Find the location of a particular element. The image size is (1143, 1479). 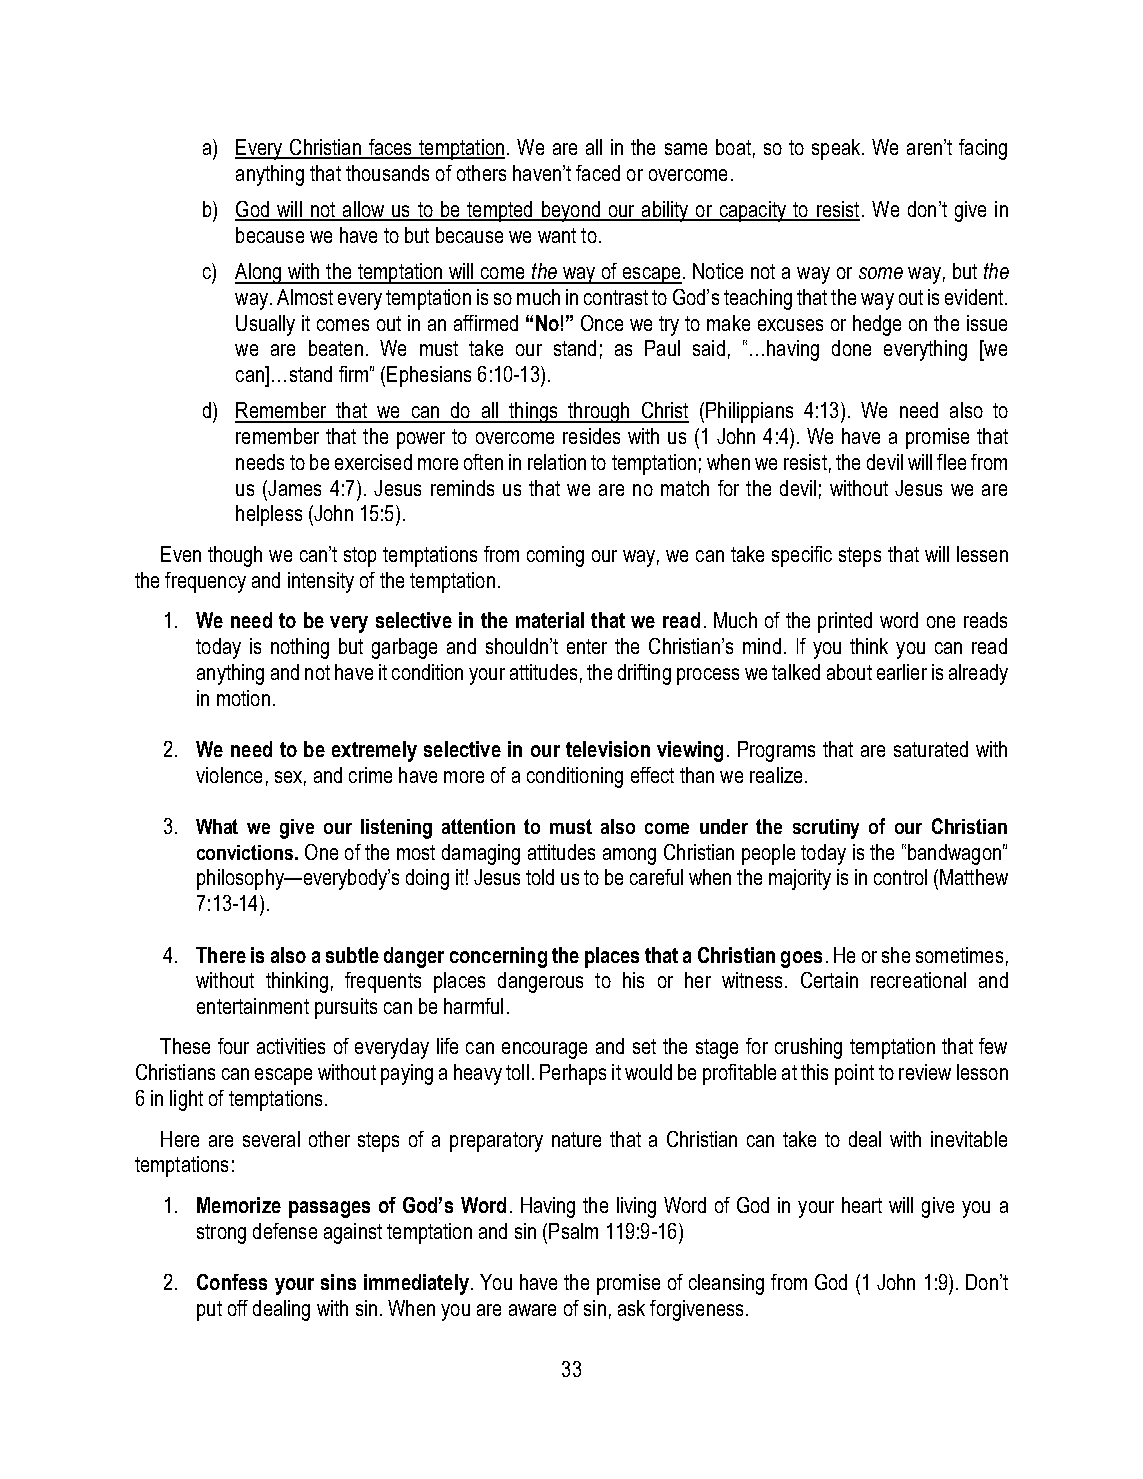

ask is located at coordinates (631, 1308).
